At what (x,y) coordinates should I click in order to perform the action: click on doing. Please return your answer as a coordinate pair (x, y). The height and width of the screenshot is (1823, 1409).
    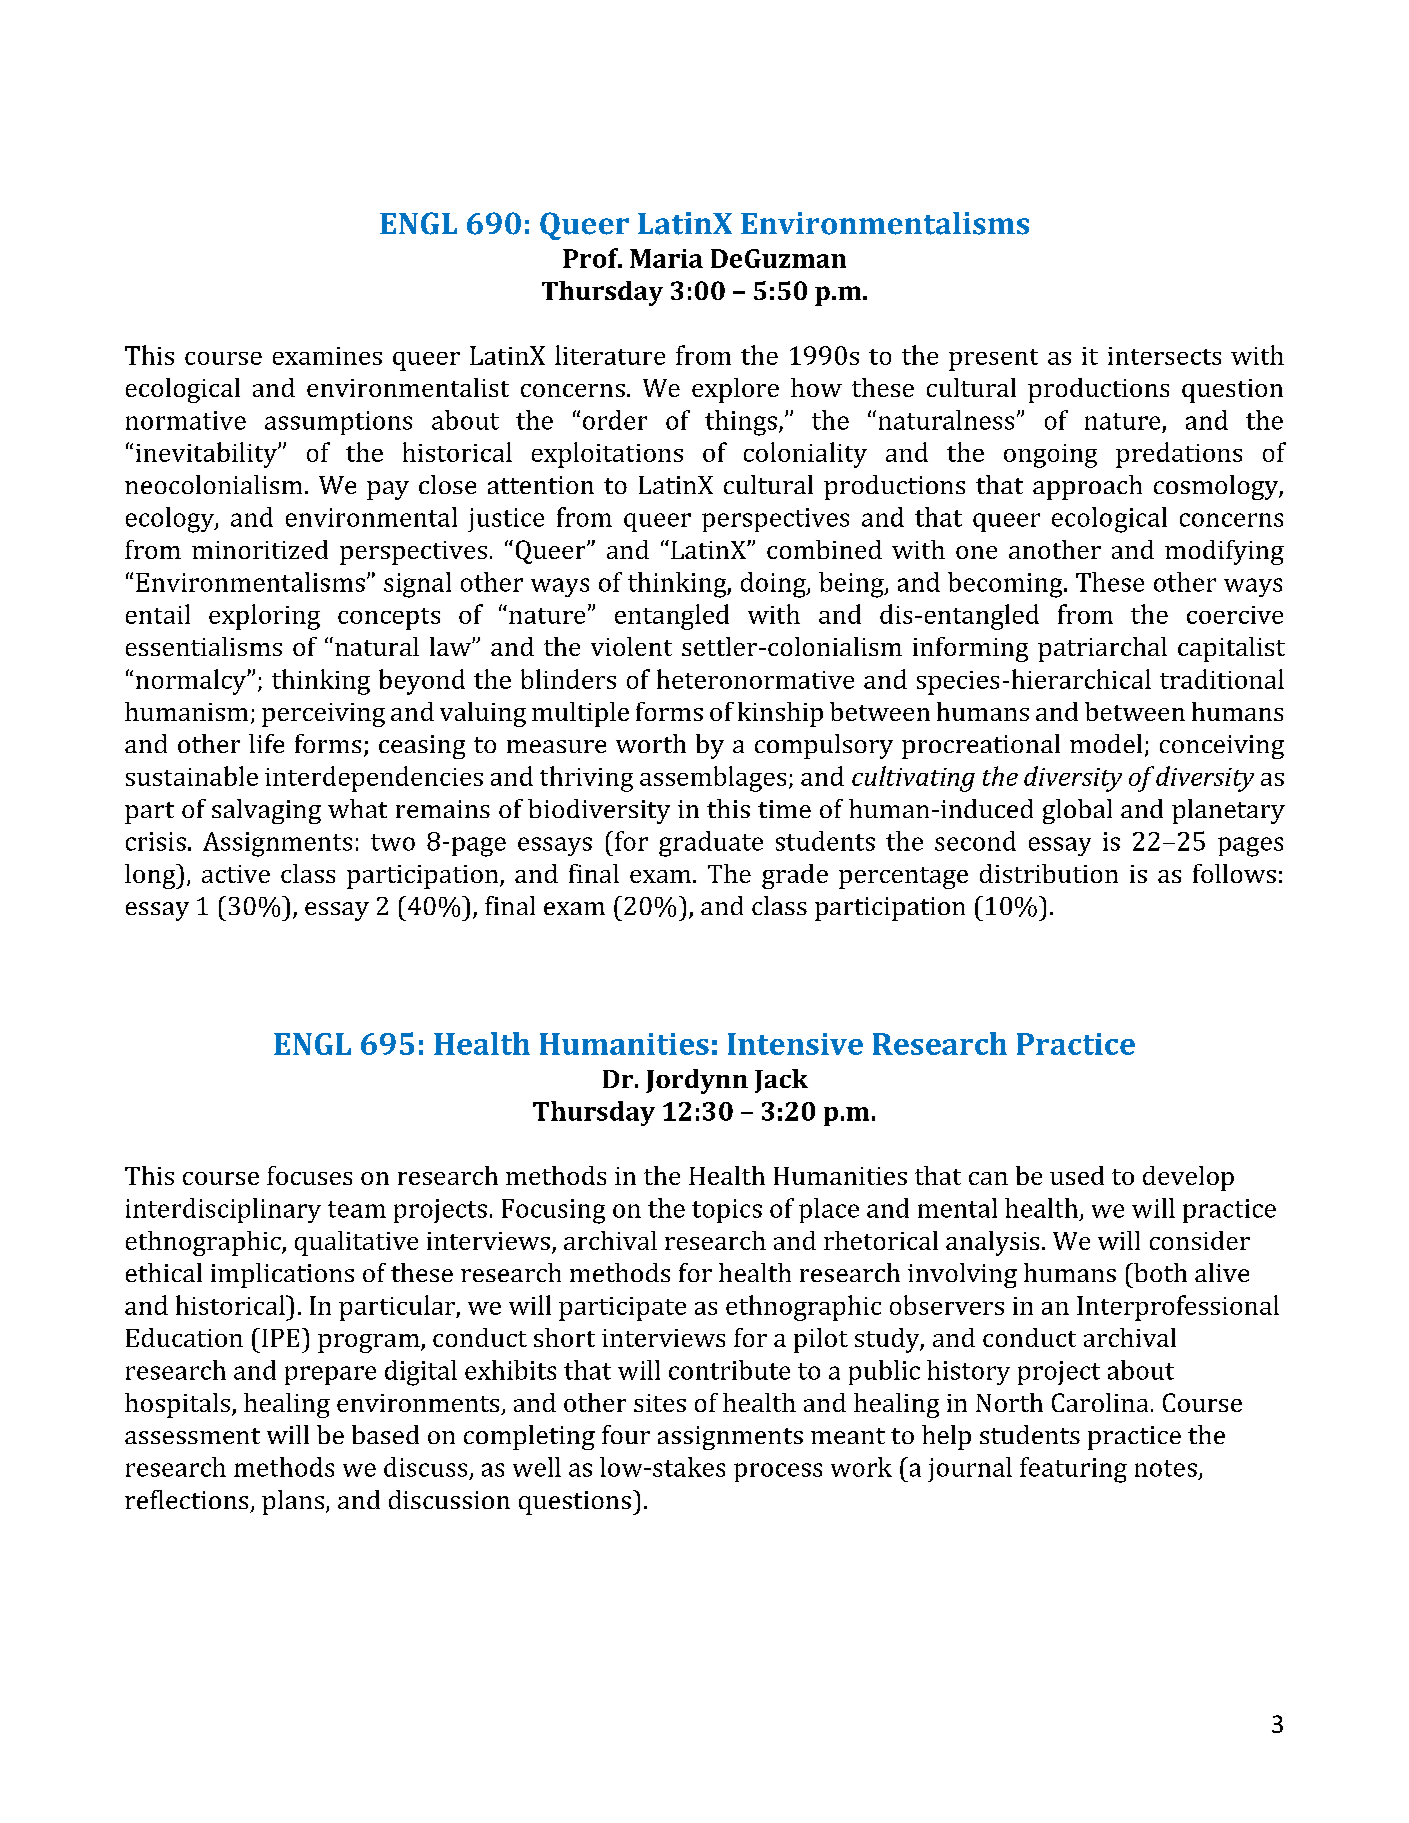
    Looking at the image, I should click on (774, 585).
